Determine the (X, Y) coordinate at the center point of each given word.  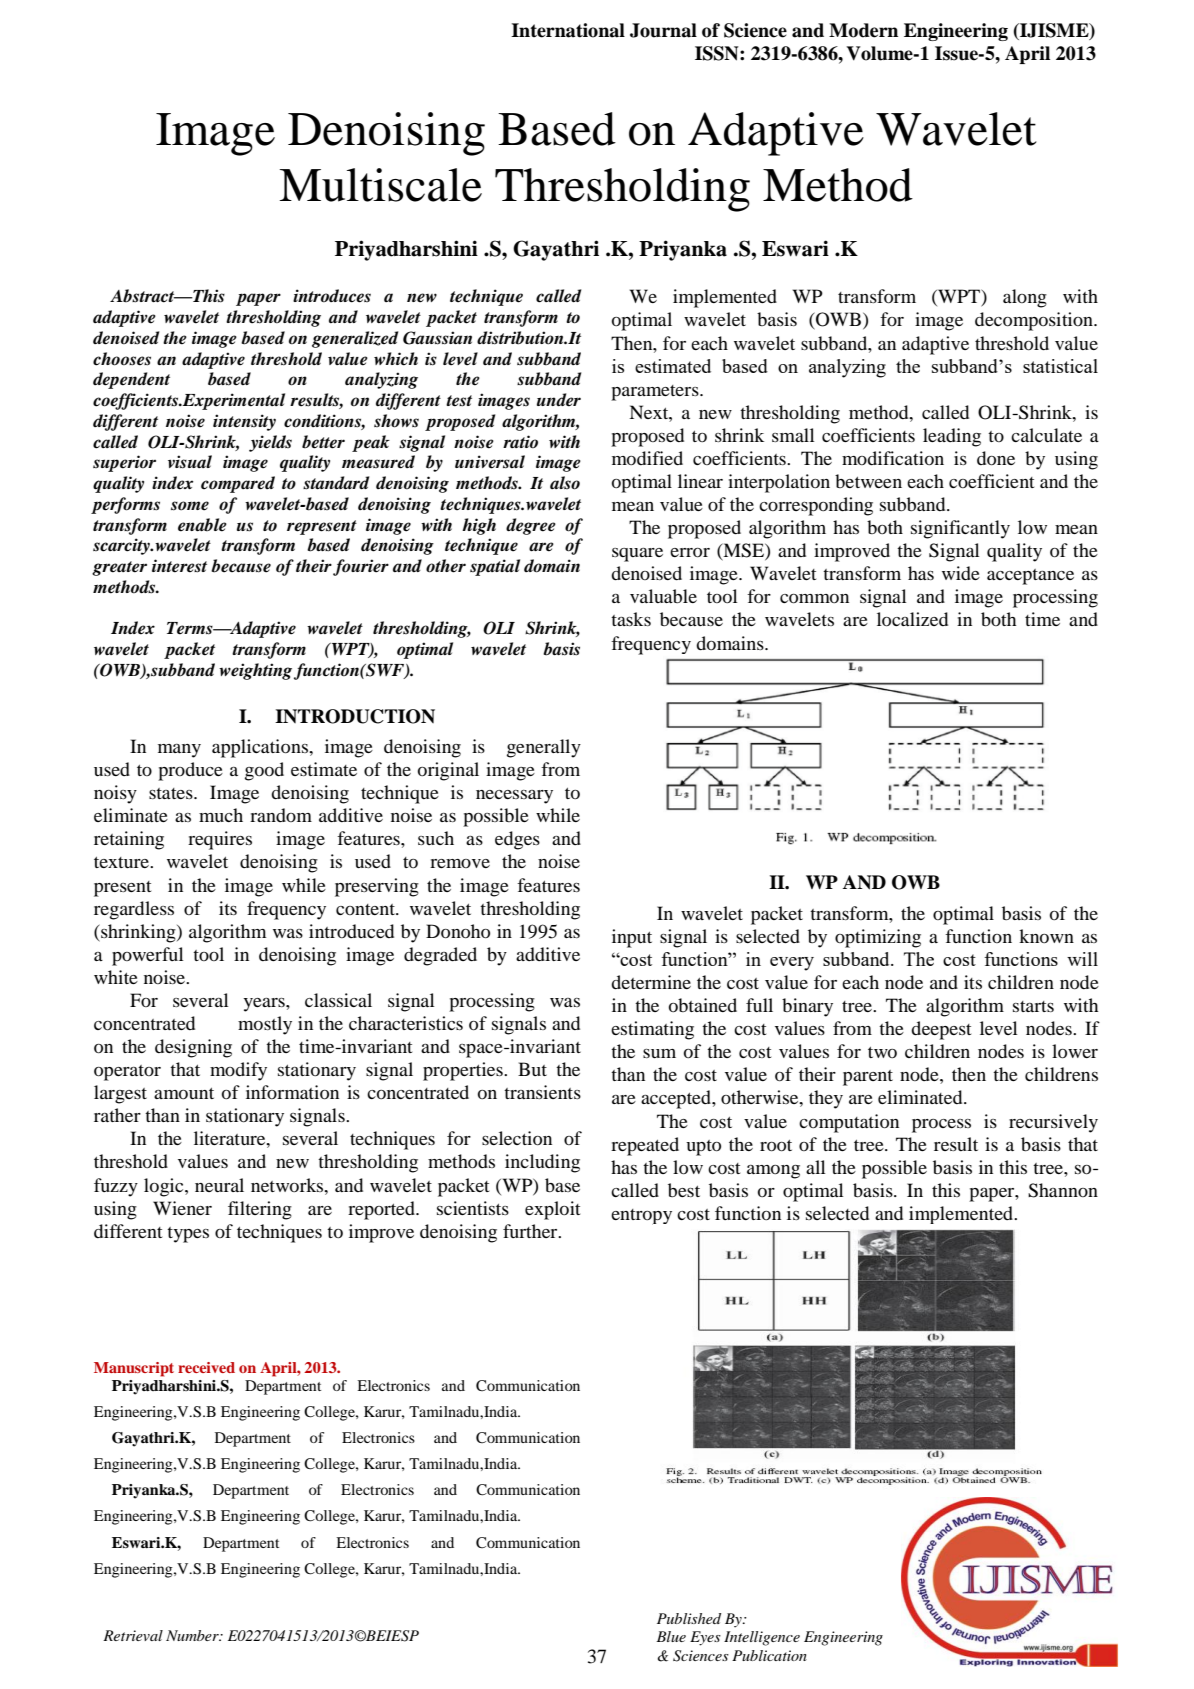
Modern (863, 30)
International (568, 30)
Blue (671, 1636)
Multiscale (380, 185)
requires (220, 840)
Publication (769, 1655)
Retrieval (133, 1635)
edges (517, 840)
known (1046, 936)
